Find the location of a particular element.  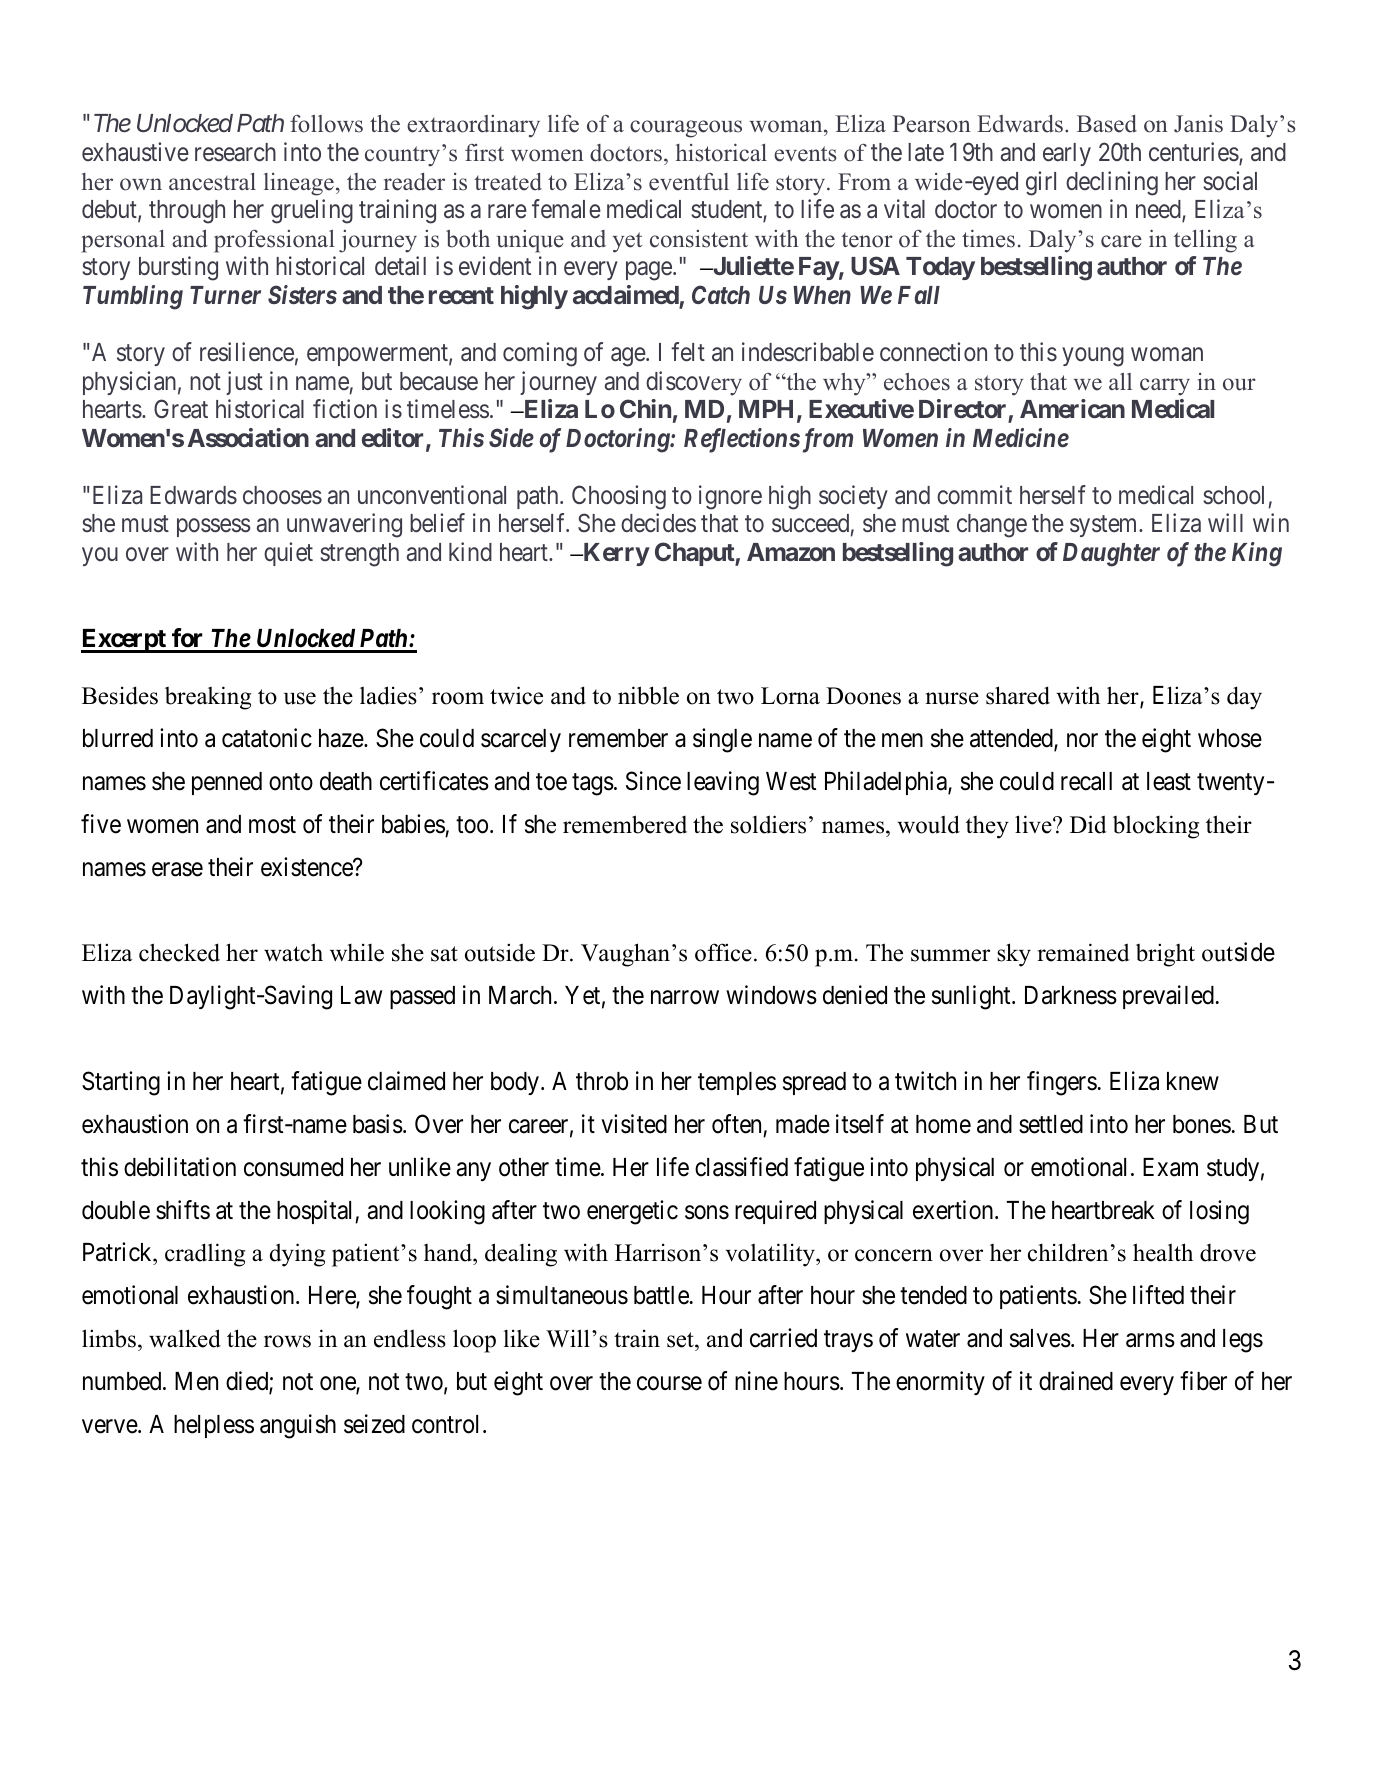

recall is located at coordinates (1086, 781).
